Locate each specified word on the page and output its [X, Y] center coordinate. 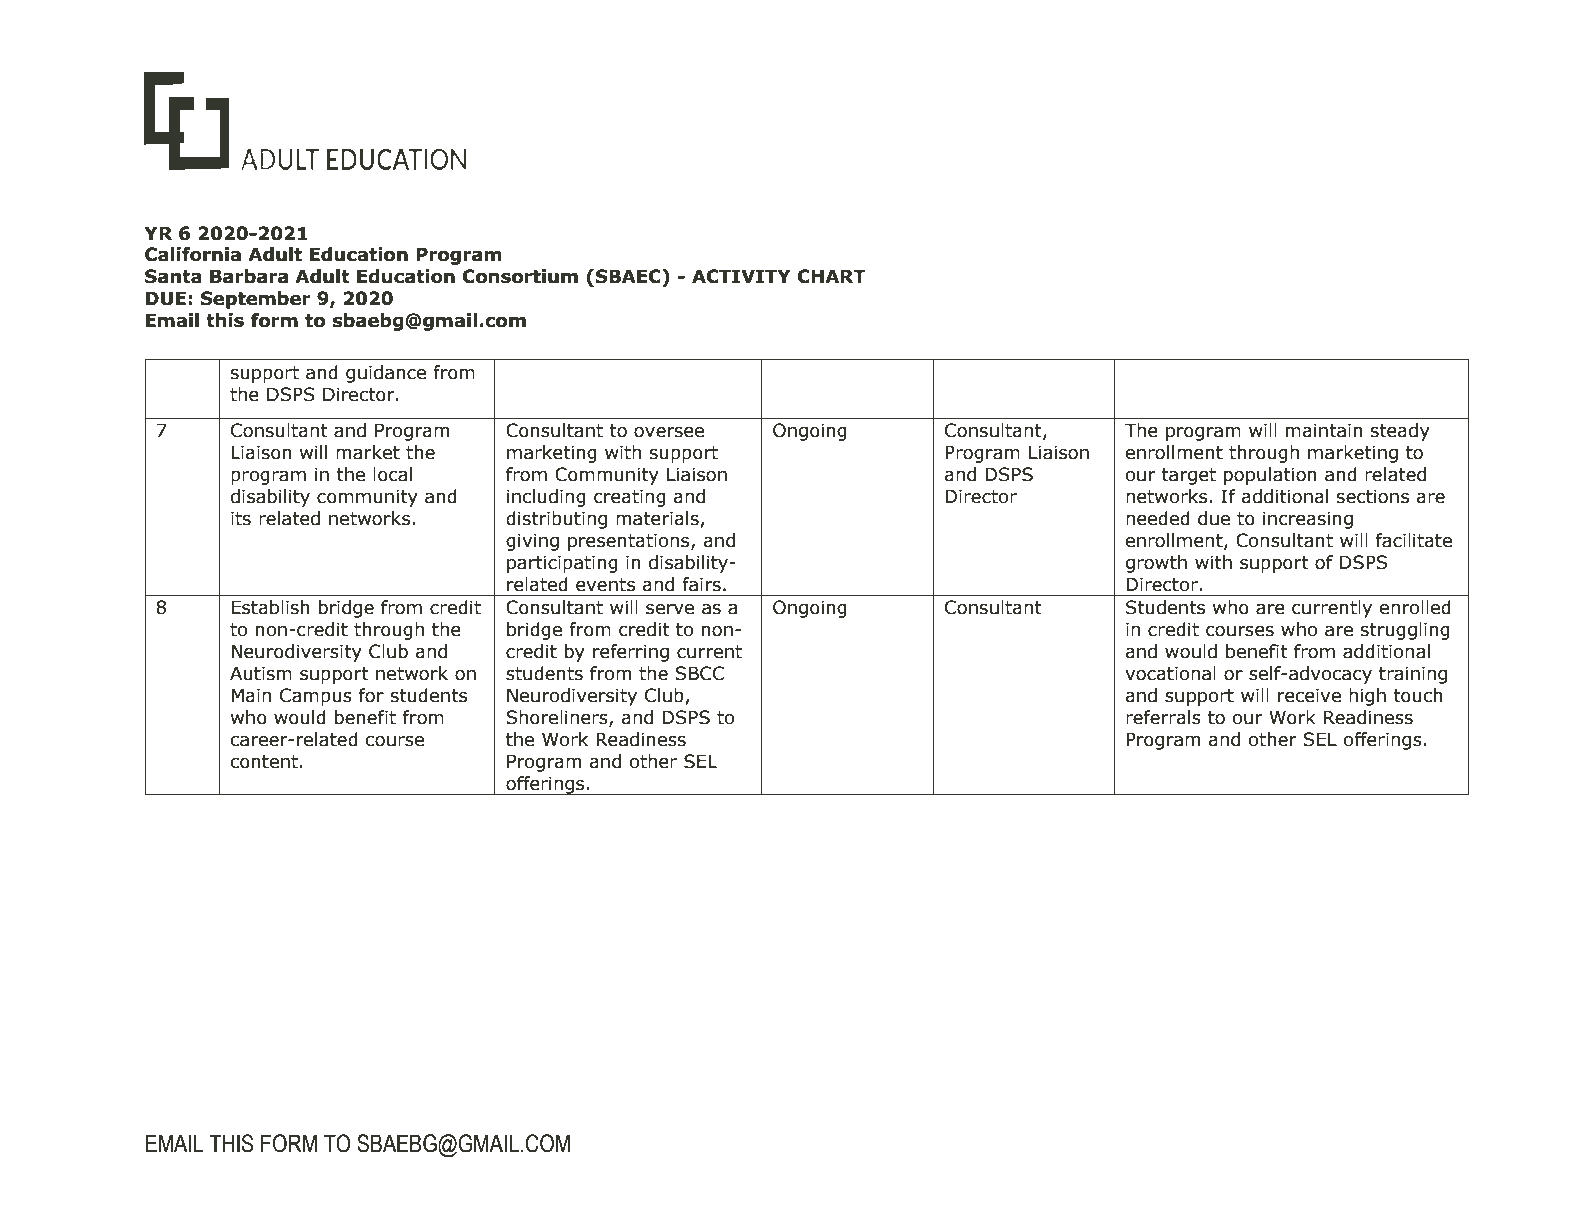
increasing [1308, 520]
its [241, 518]
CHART [831, 276]
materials [658, 519]
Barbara [249, 276]
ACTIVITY [741, 276]
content [264, 762]
